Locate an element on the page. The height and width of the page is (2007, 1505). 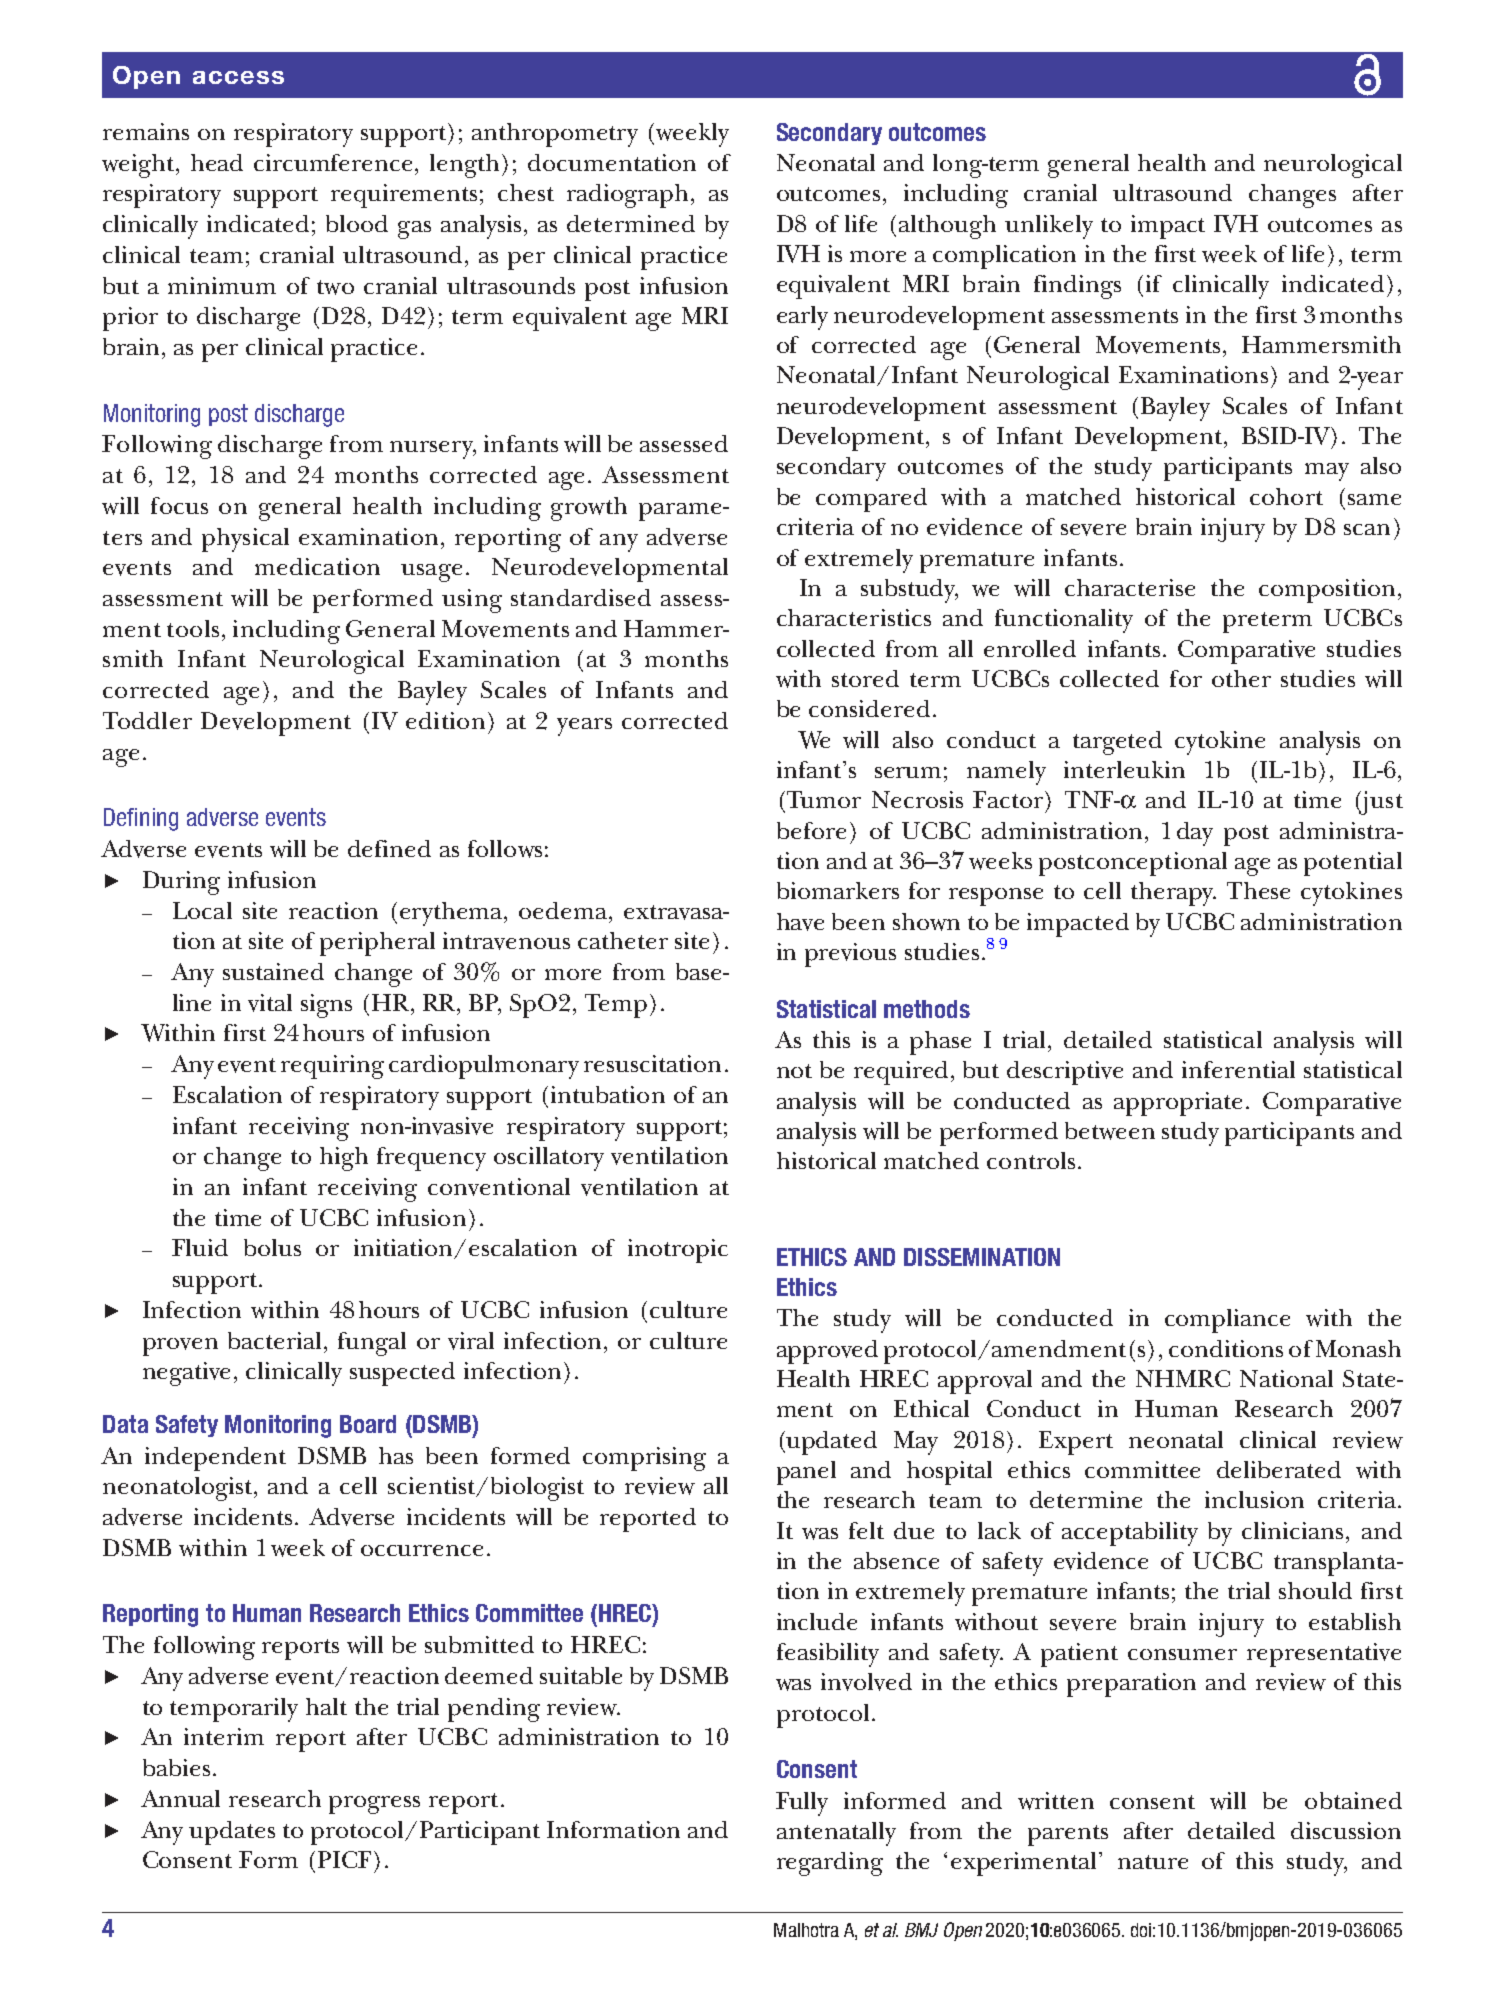
head is located at coordinates (217, 162).
